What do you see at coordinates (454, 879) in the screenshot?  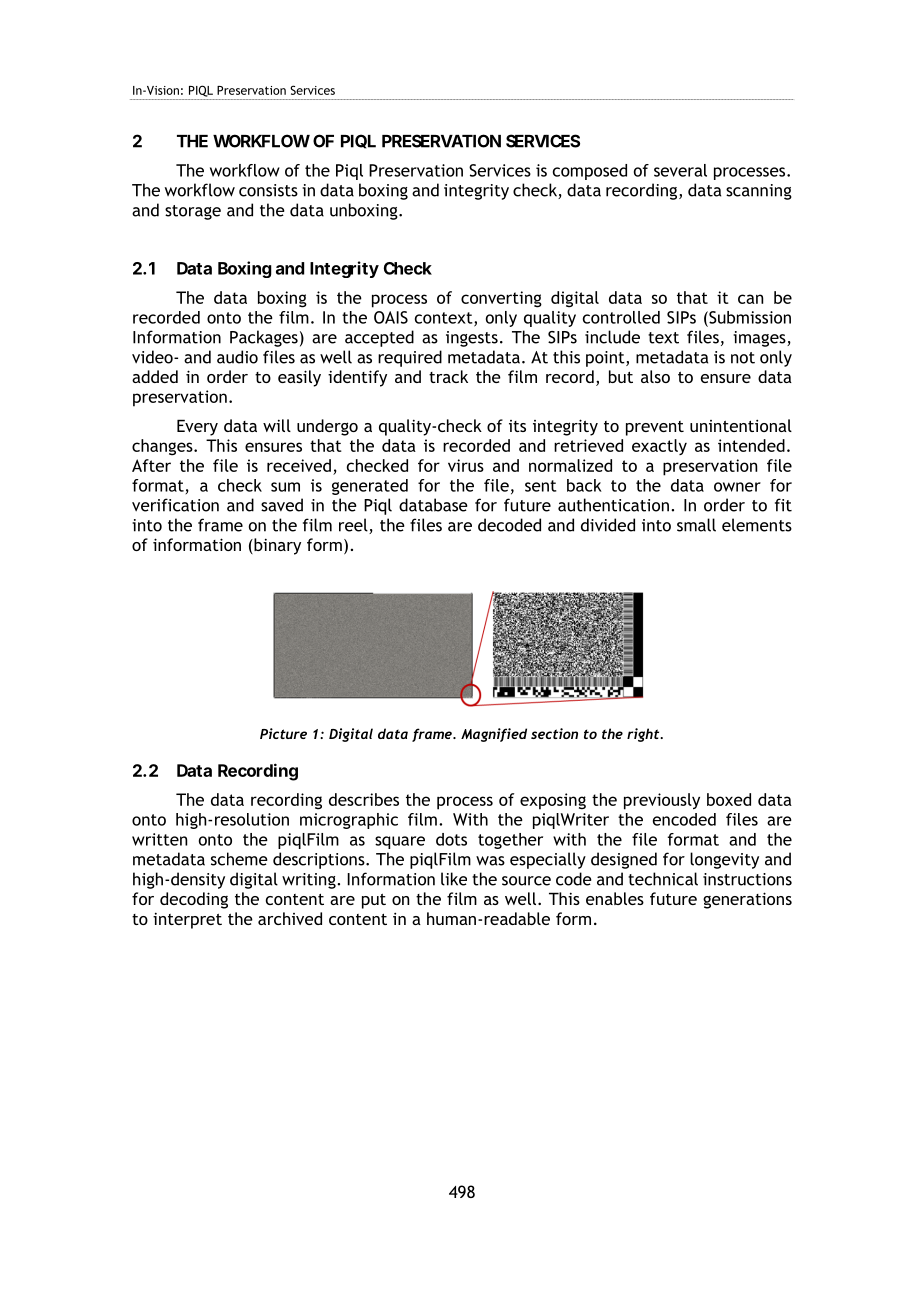 I see `like` at bounding box center [454, 879].
